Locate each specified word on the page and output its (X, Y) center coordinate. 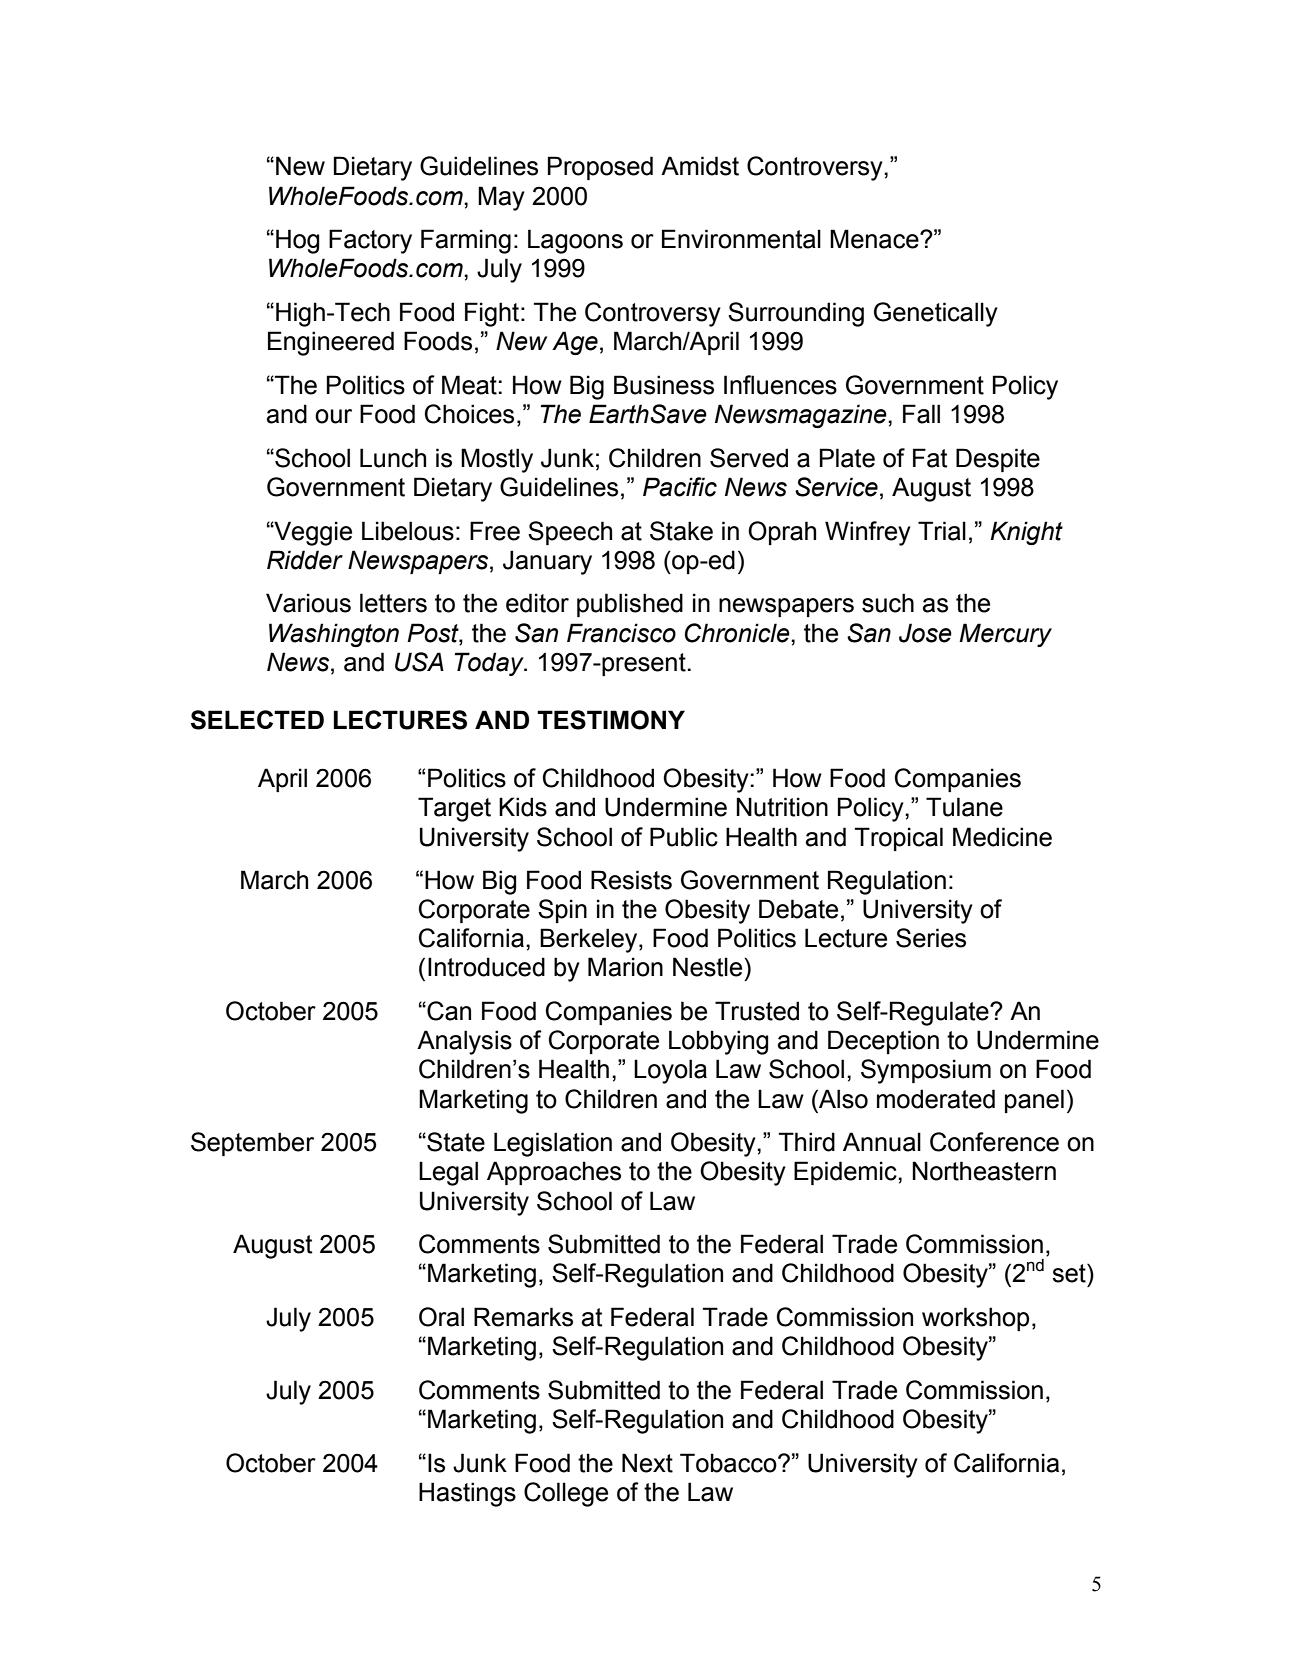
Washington (334, 635)
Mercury (1005, 635)
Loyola (670, 1071)
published (630, 605)
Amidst (700, 166)
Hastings (467, 1494)
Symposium (926, 1071)
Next (647, 1463)
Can (448, 1011)
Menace (875, 239)
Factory (370, 241)
